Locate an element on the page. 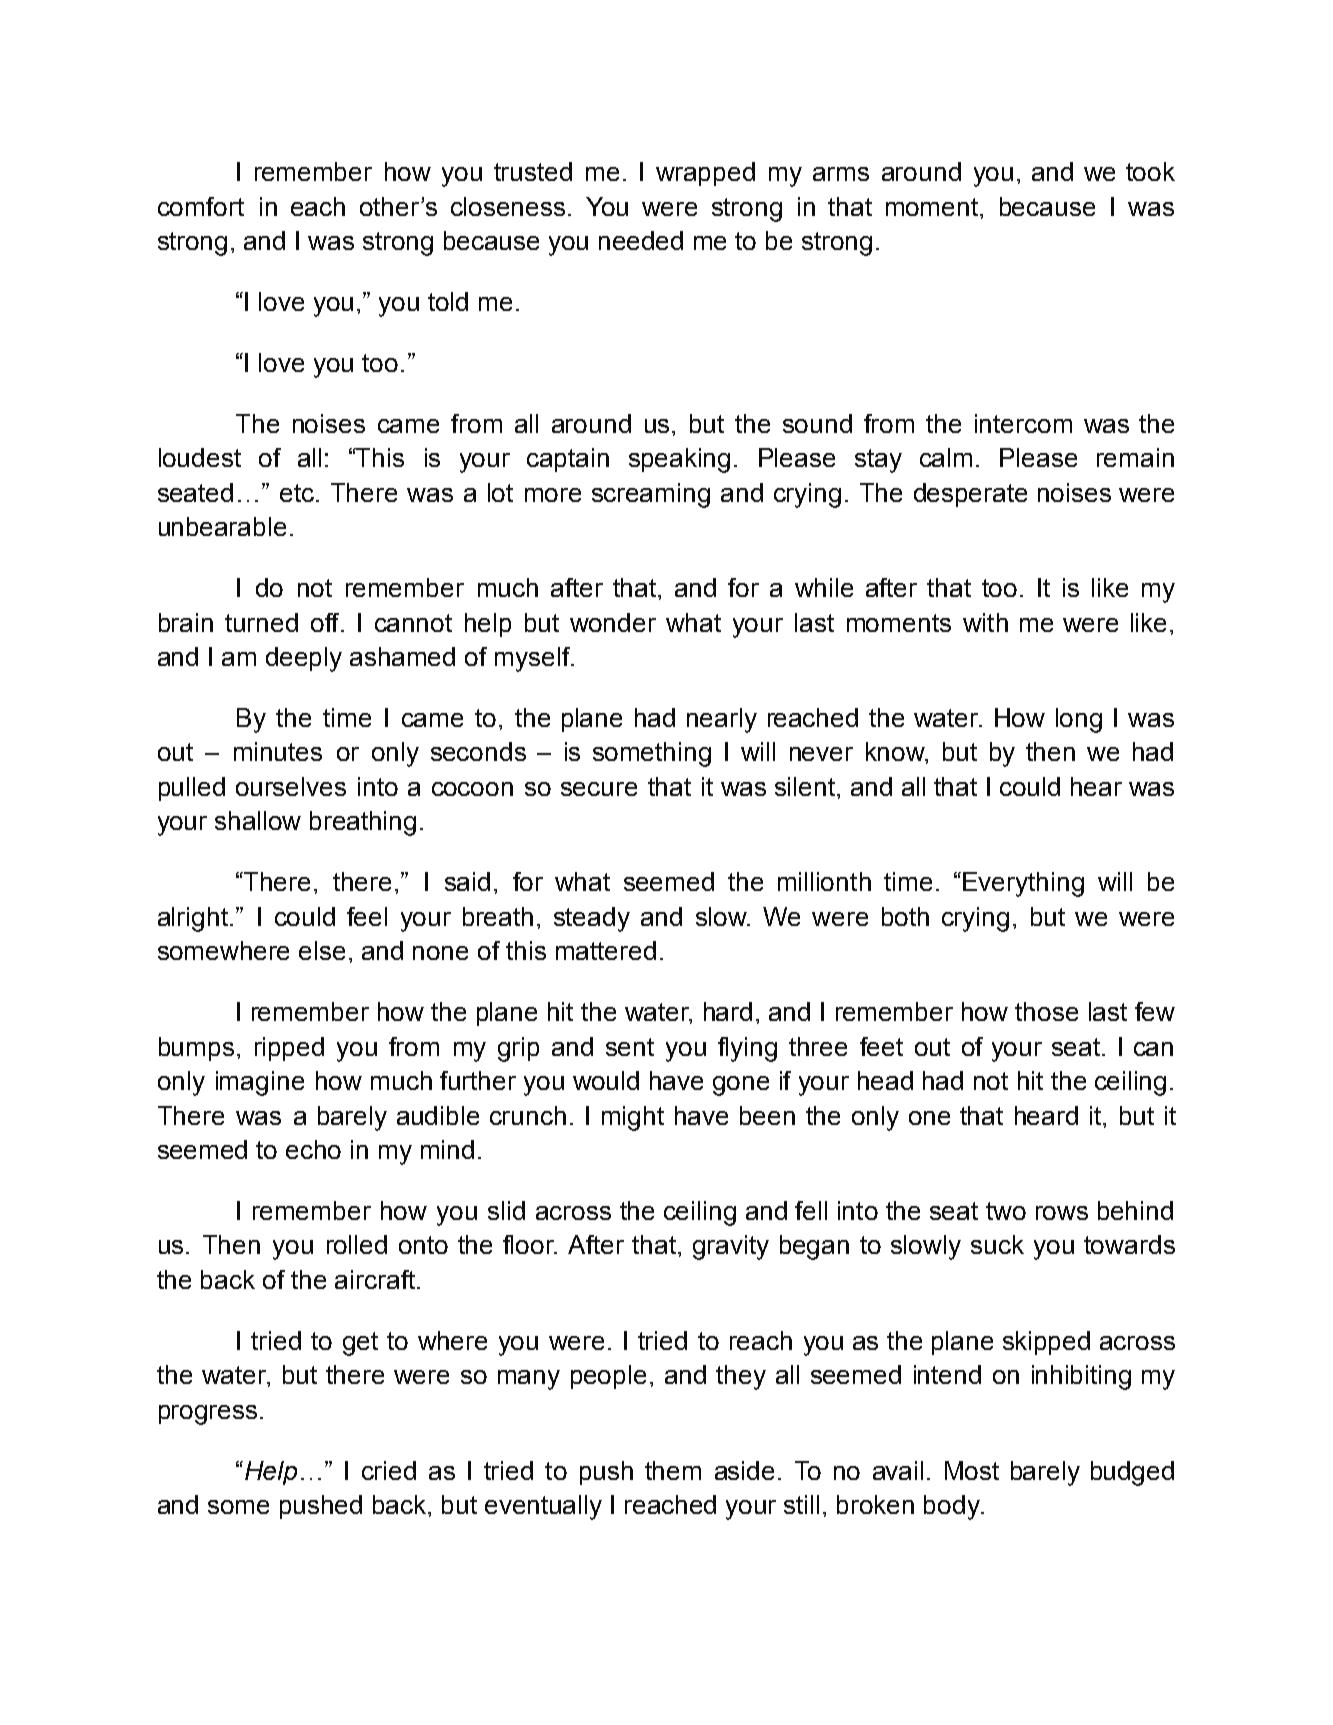 The image size is (1333, 1725). screaming is located at coordinates (651, 495).
